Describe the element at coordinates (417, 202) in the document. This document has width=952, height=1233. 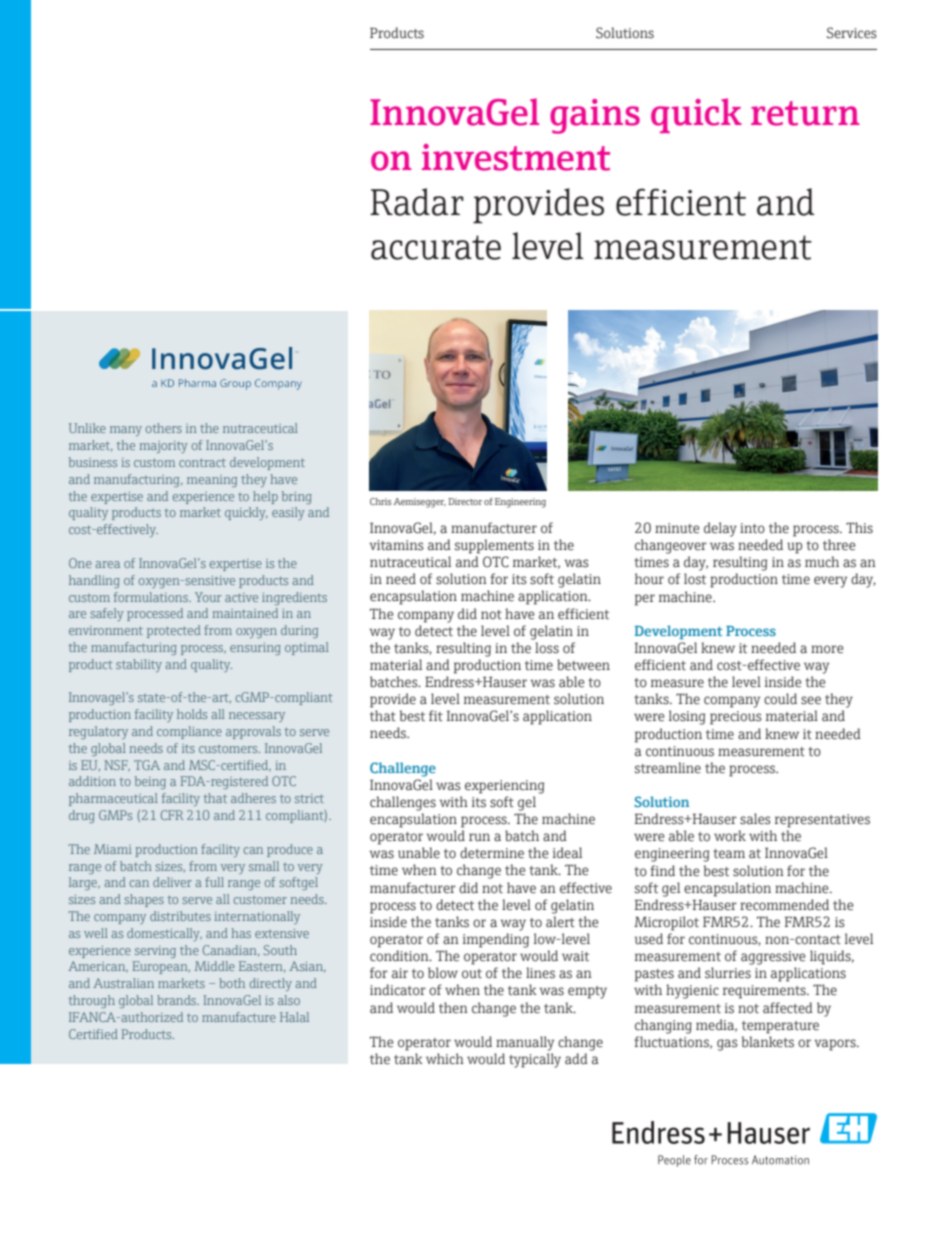
I see `Radar` at that location.
